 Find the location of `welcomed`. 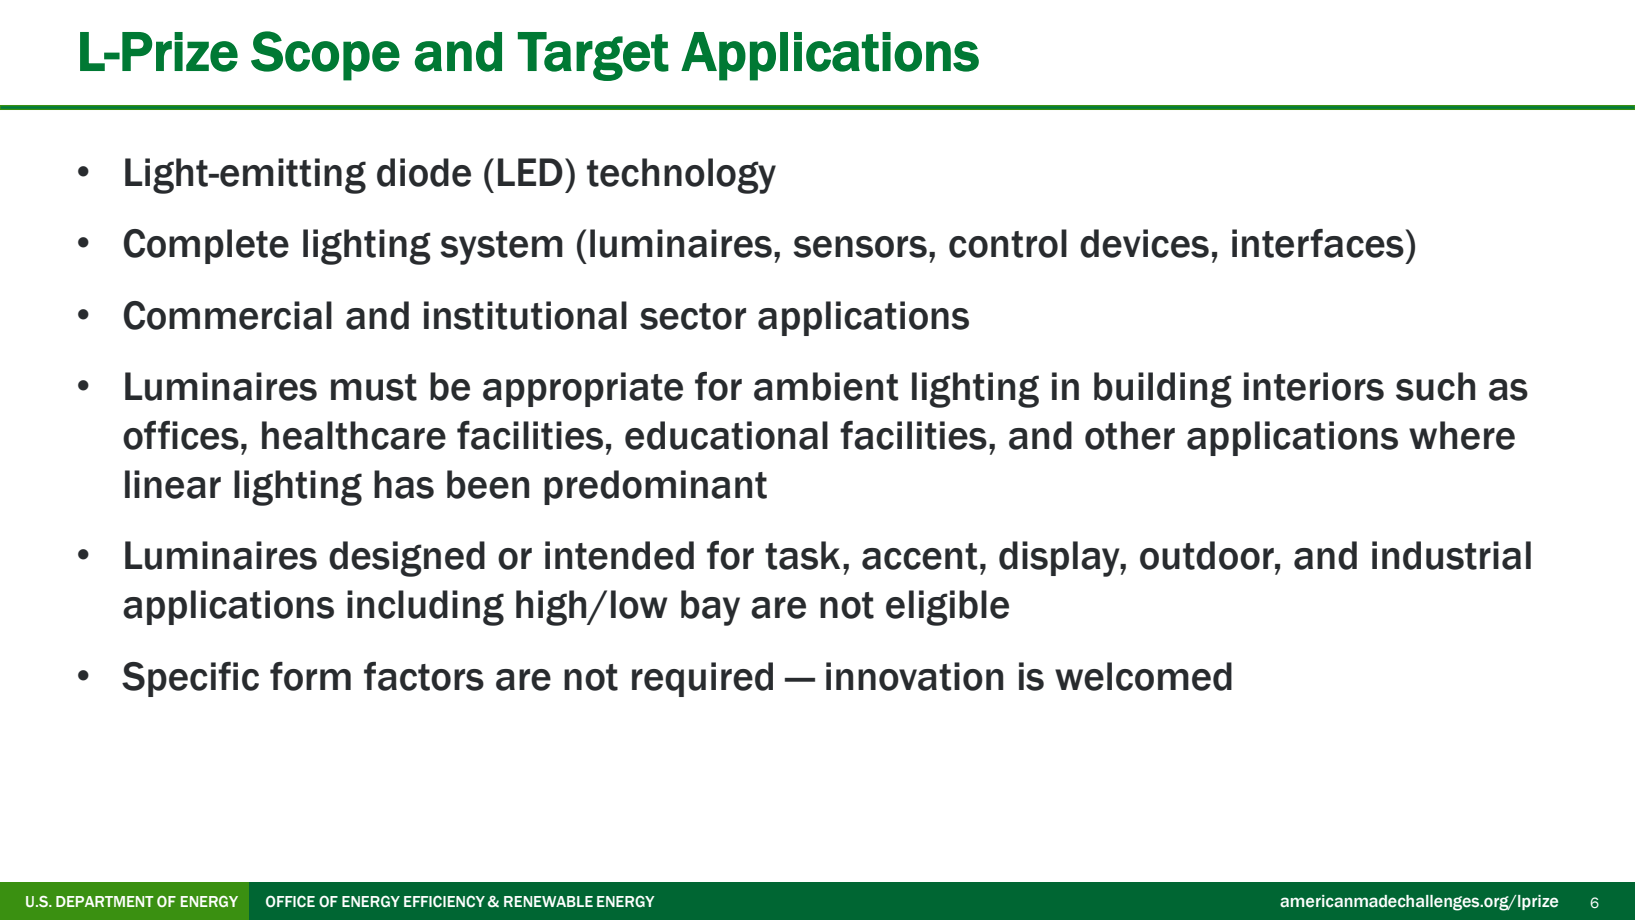

welcomed is located at coordinates (1143, 676).
